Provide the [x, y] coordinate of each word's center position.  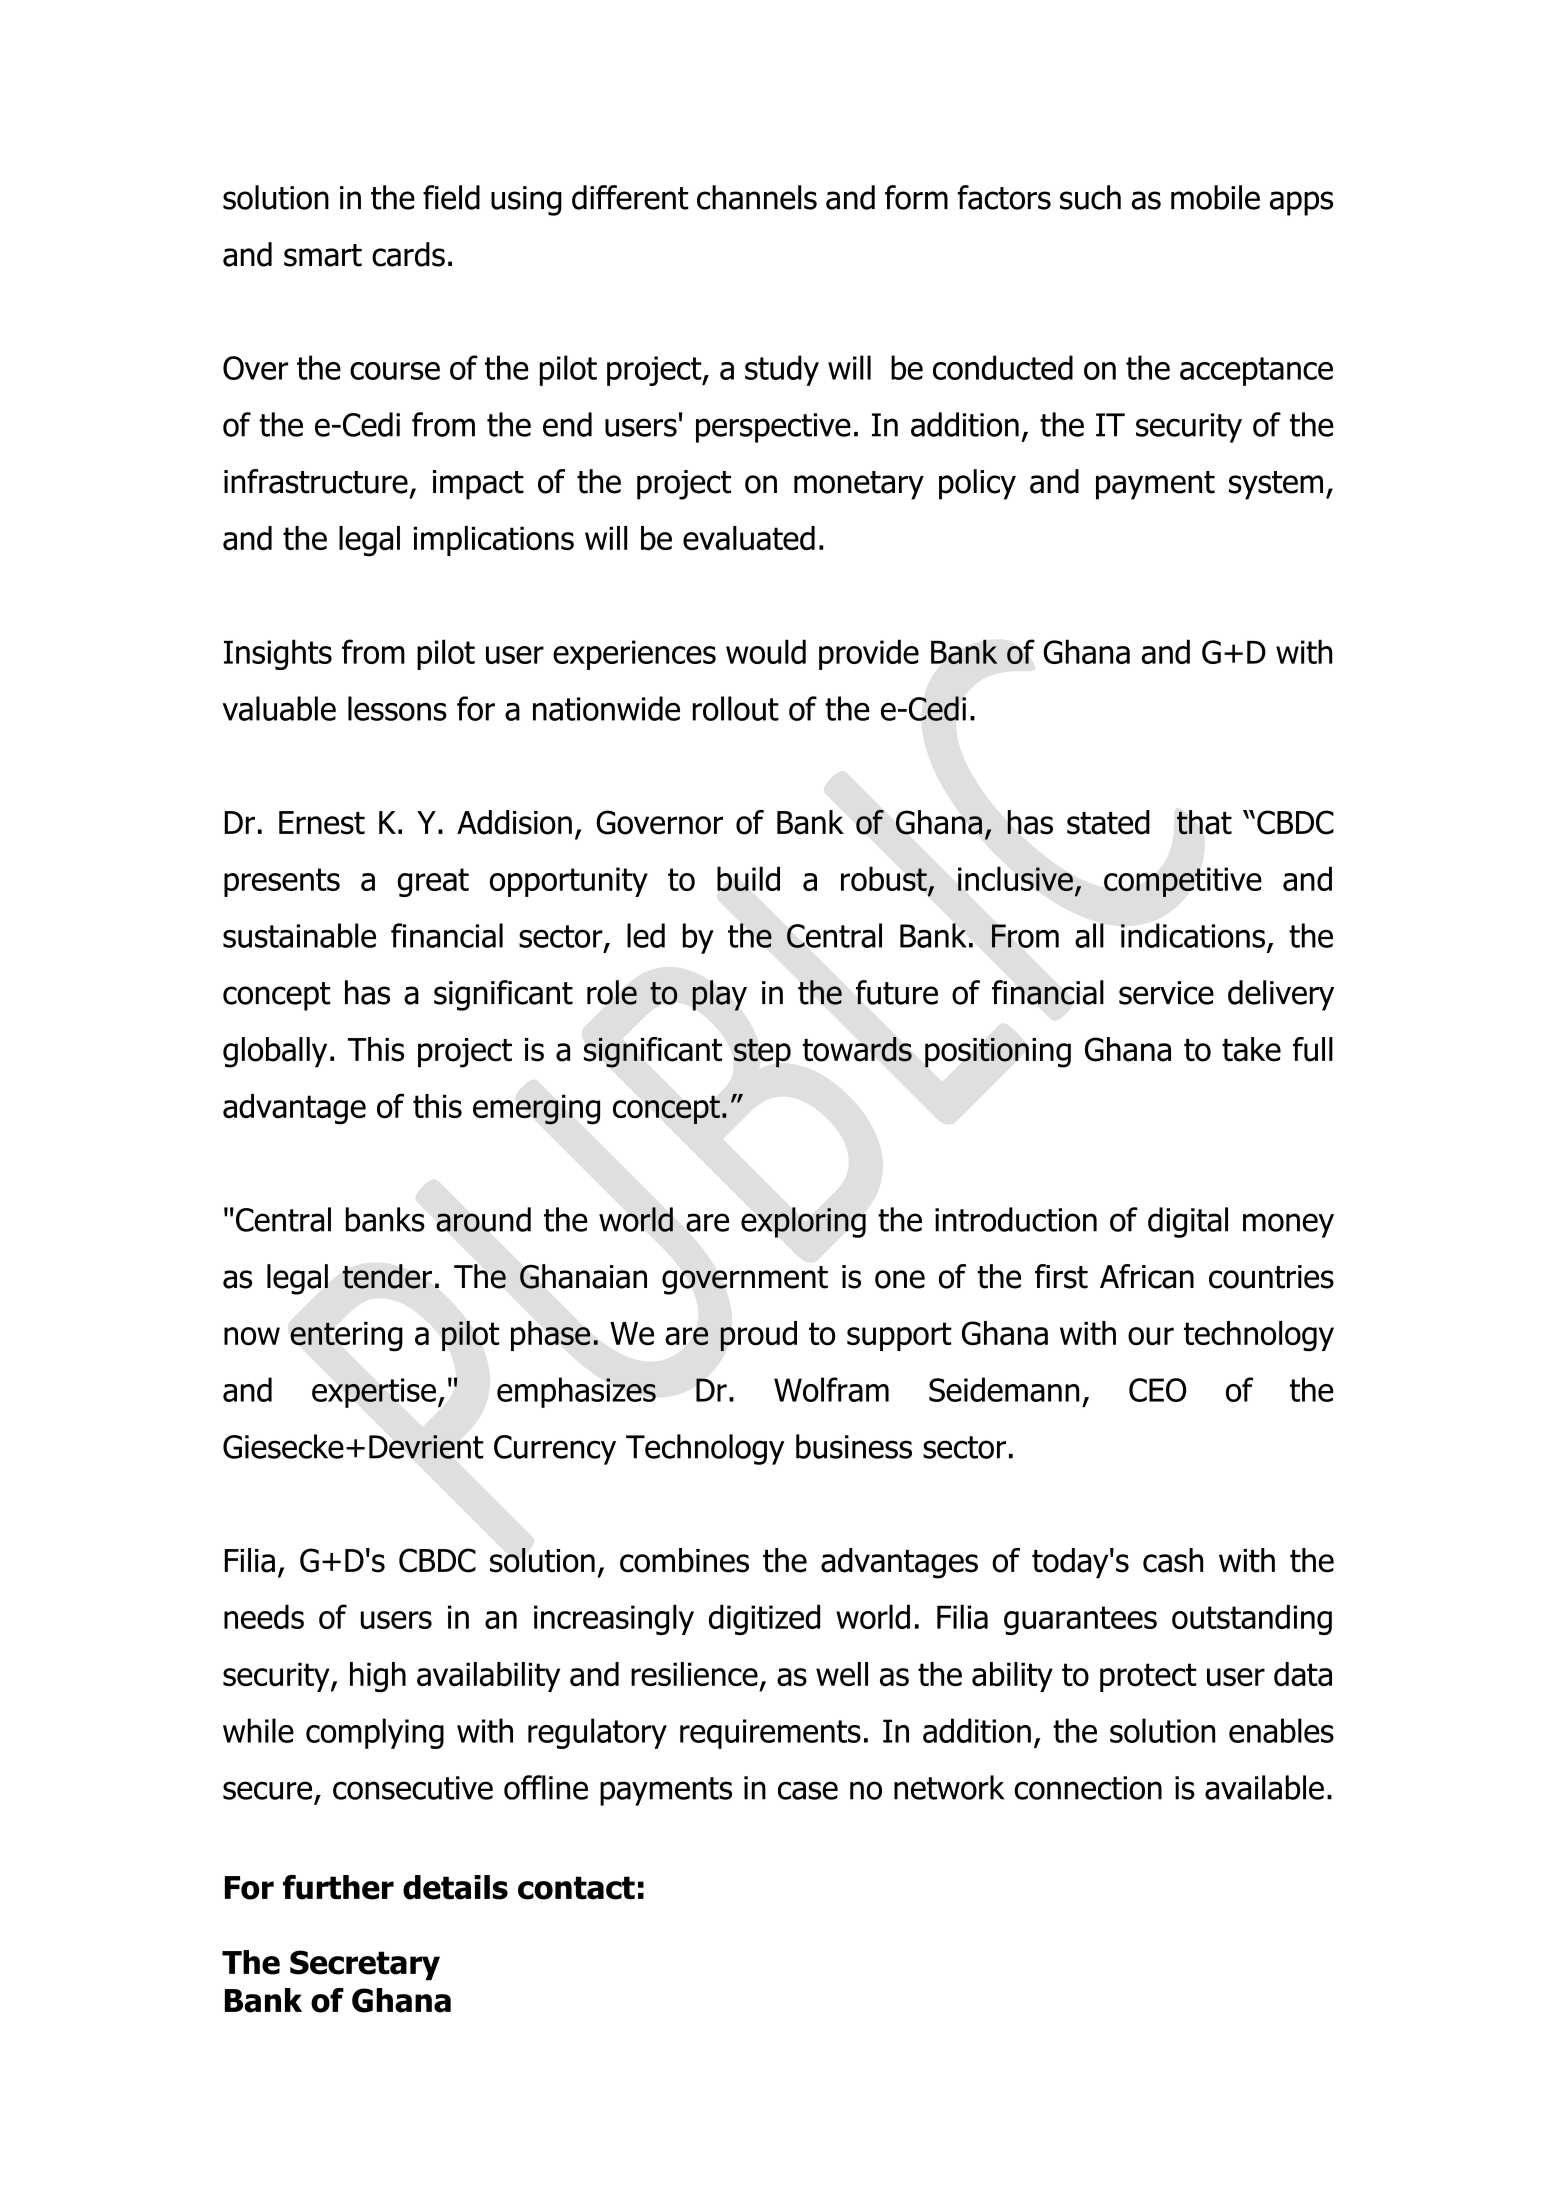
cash [1173, 1560]
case [808, 1790]
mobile [1215, 197]
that [1204, 822]
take [1251, 1049]
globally [275, 1052]
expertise [374, 1393]
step [762, 1053]
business [854, 1446]
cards [408, 254]
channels [757, 197]
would [766, 651]
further [338, 1887]
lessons [397, 708]
